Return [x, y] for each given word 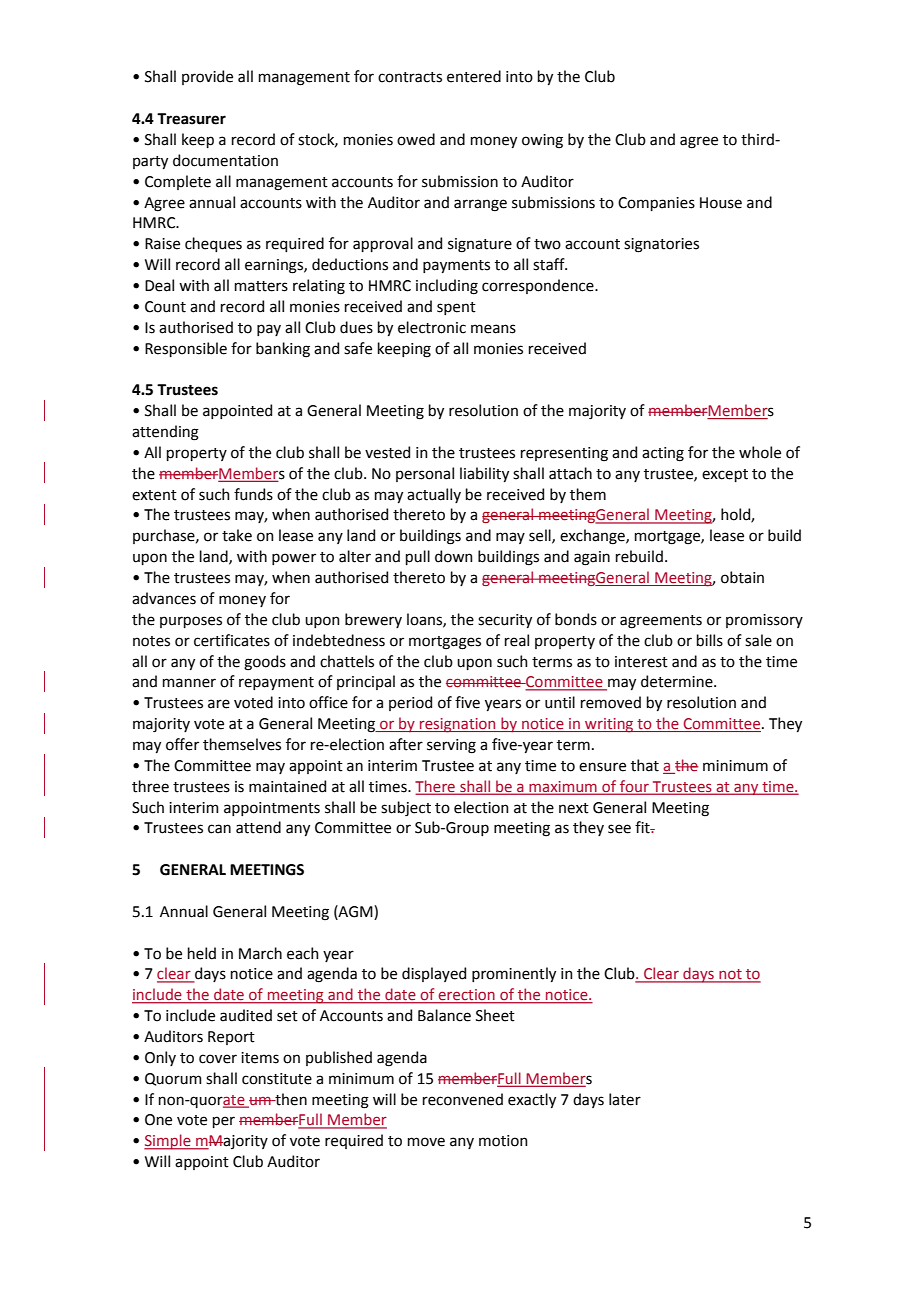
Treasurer [191, 119]
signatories [661, 245]
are [219, 704]
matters [261, 286]
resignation [458, 725]
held [202, 953]
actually [434, 495]
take [237, 535]
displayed [434, 974]
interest [641, 662]
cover [218, 1059]
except [725, 475]
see [619, 829]
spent [456, 308]
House [721, 203]
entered [474, 76]
